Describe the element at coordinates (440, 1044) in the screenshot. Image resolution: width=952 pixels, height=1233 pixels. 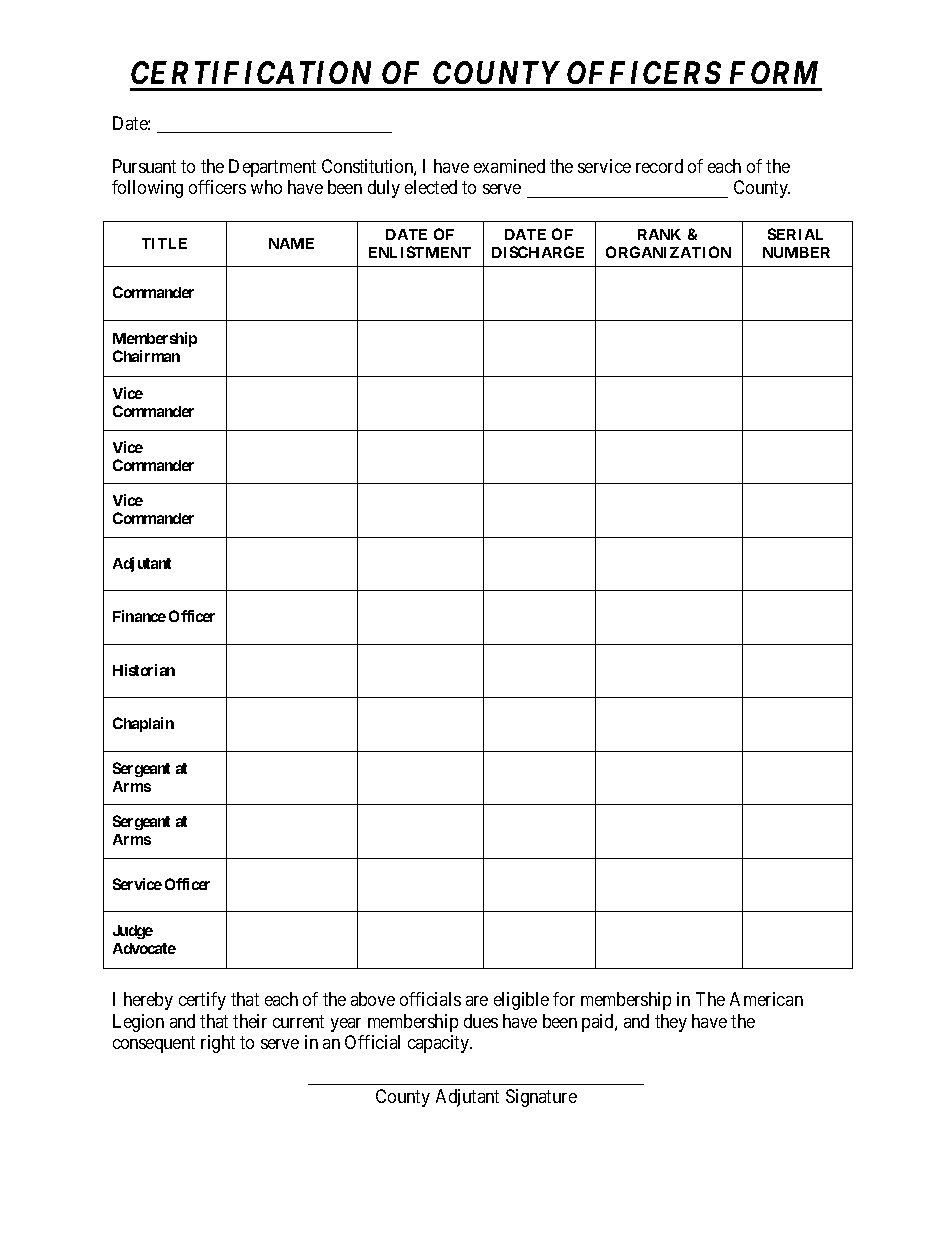
I see `capacity` at that location.
